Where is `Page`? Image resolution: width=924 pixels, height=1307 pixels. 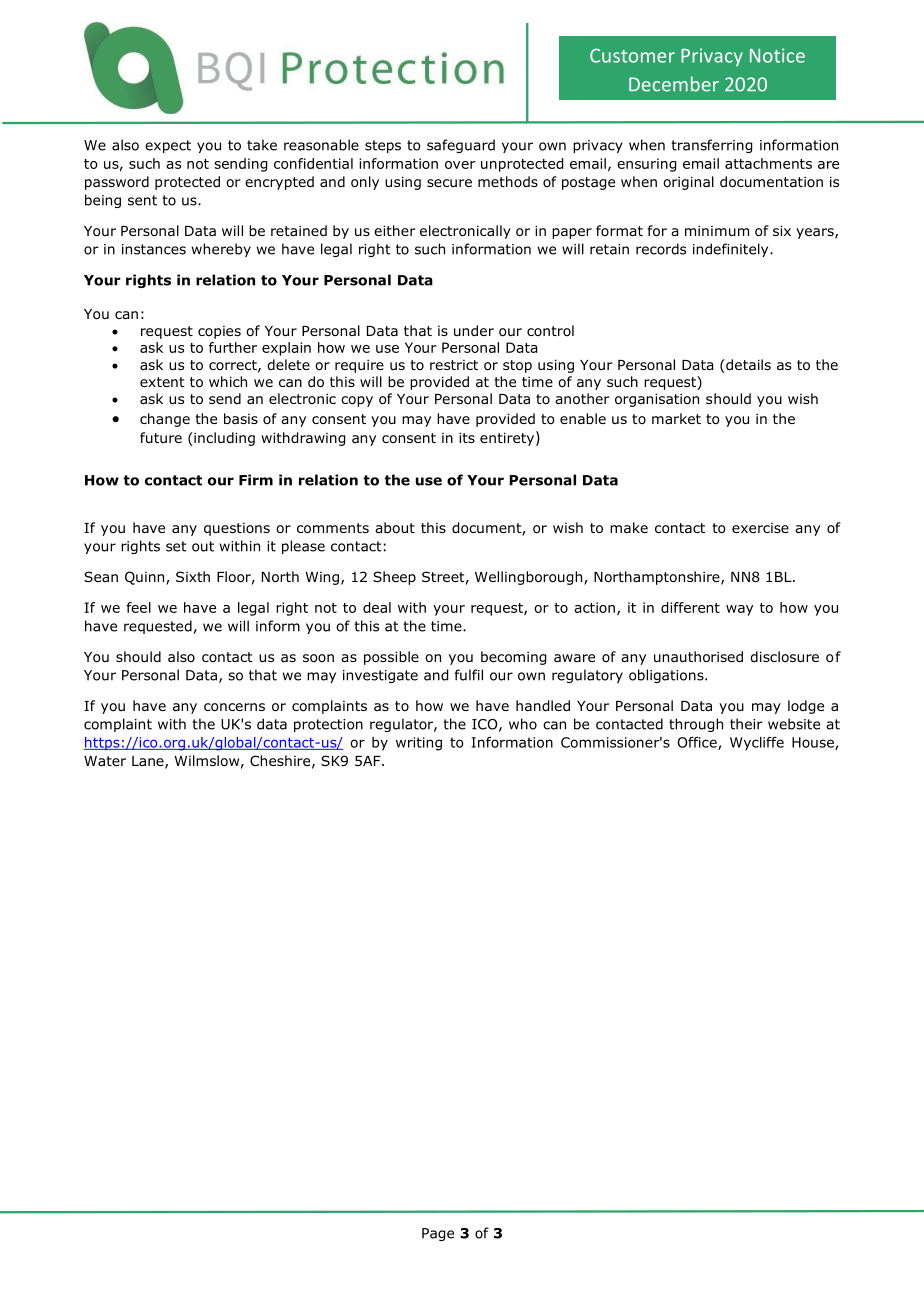
Page is located at coordinates (438, 1234).
